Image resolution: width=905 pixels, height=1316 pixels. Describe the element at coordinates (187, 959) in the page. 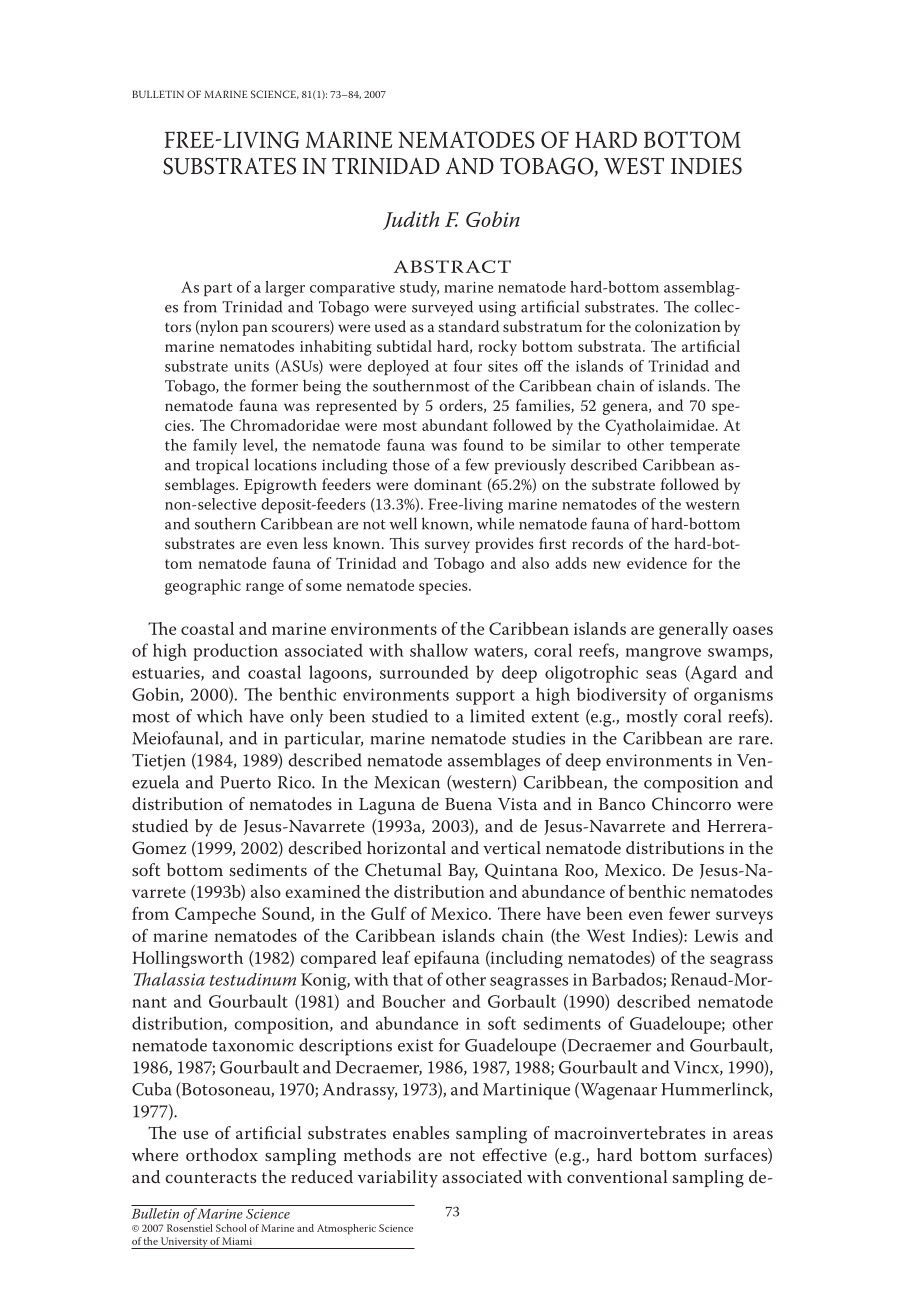

I see `Hollingsworth` at that location.
